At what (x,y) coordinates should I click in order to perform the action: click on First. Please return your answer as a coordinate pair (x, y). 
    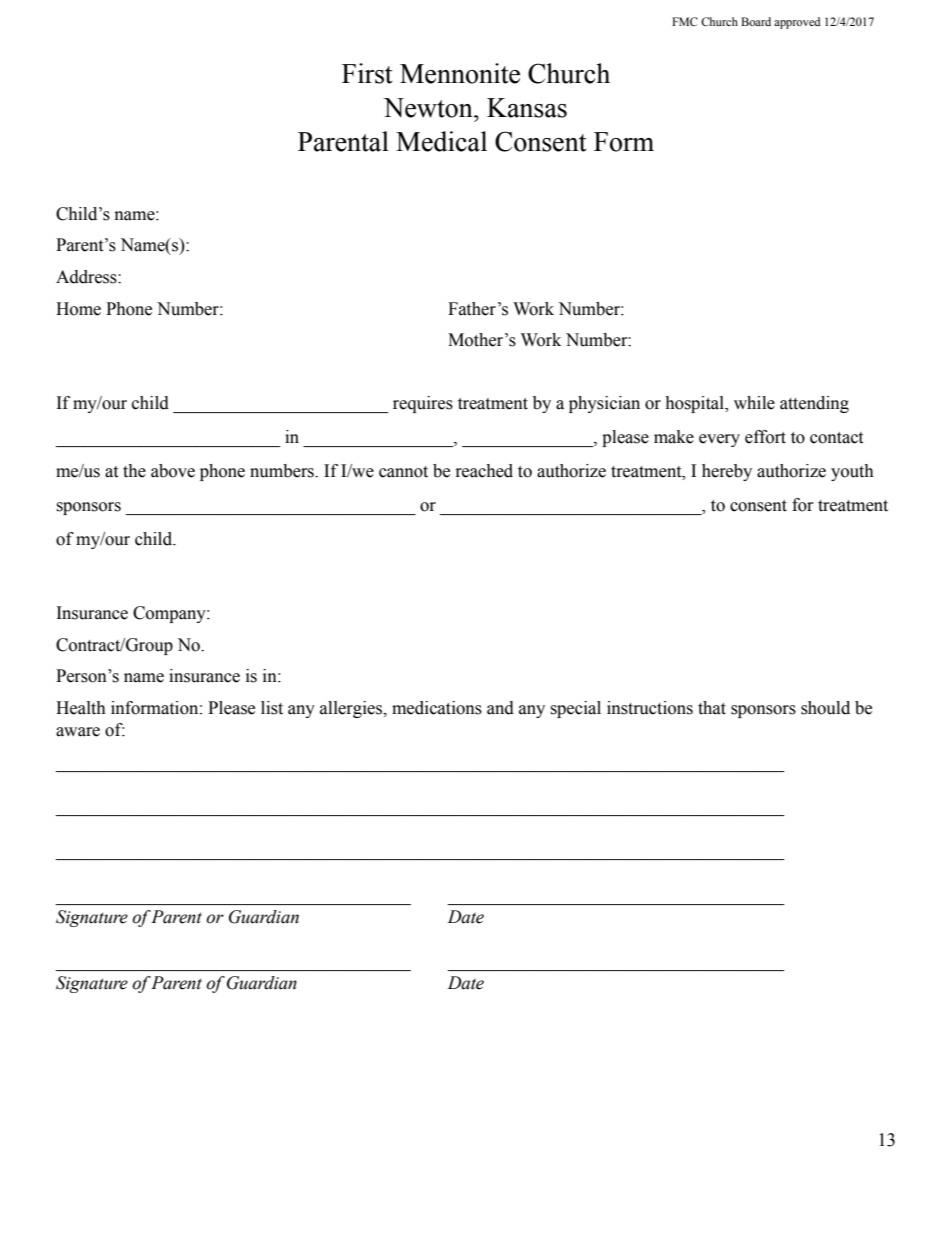
    Looking at the image, I should click on (367, 73).
